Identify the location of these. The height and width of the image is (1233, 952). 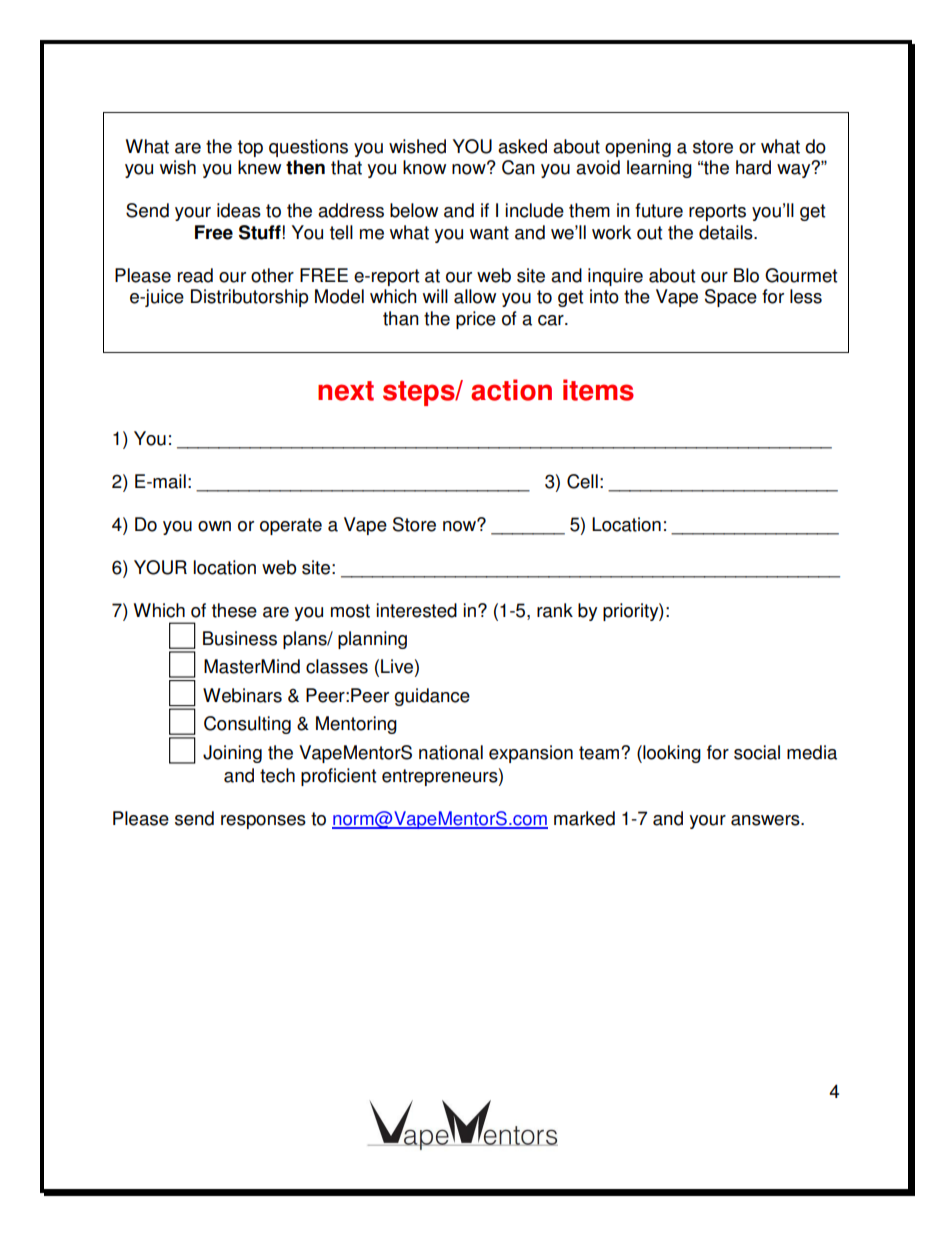
(234, 610).
